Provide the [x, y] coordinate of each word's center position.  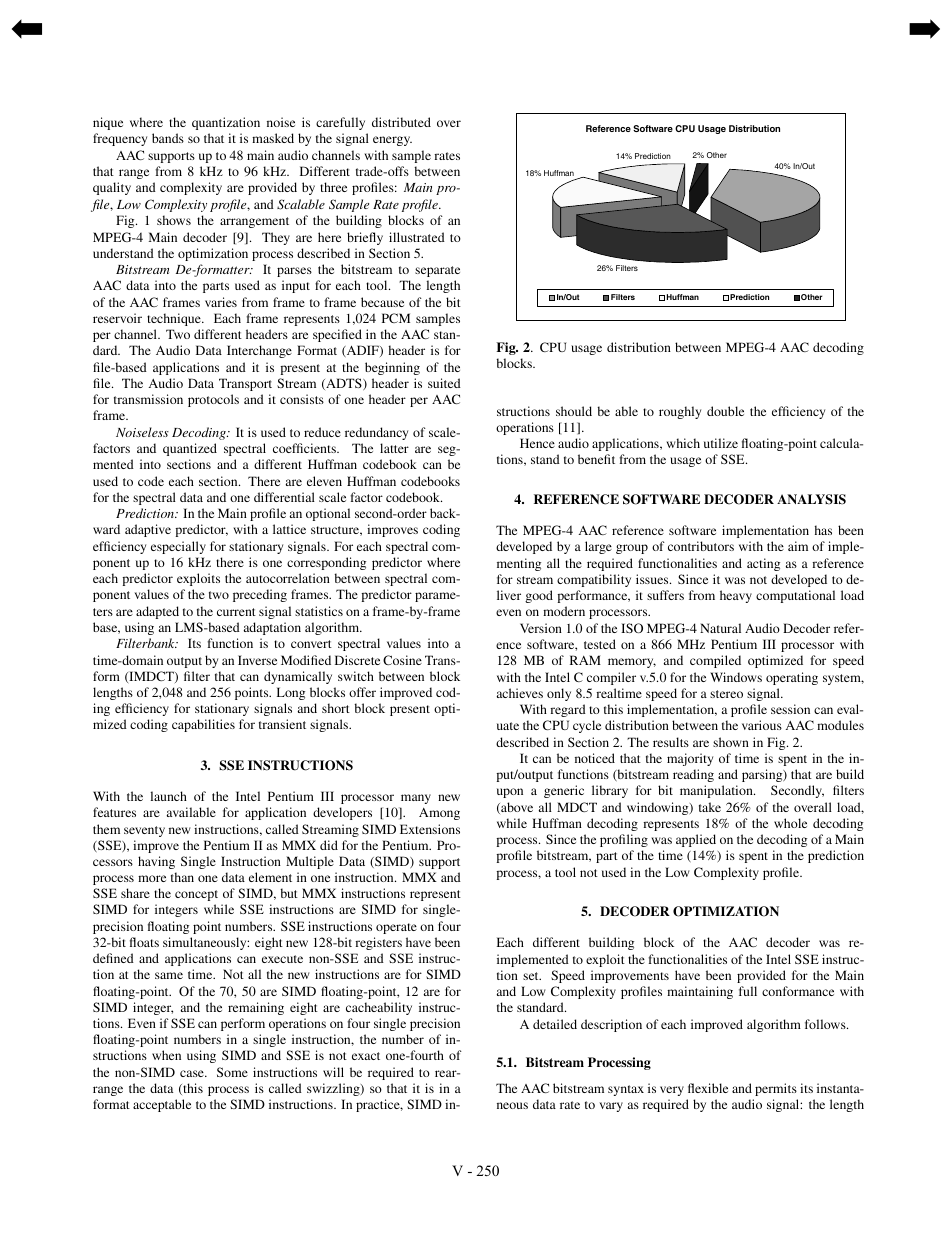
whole [790, 823]
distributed [401, 122]
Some [232, 1072]
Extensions [430, 829]
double [725, 411]
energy [392, 141]
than [182, 877]
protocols [213, 400]
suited [444, 383]
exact [366, 1056]
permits [776, 1089]
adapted [157, 612]
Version [541, 628]
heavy [736, 596]
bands [168, 138]
